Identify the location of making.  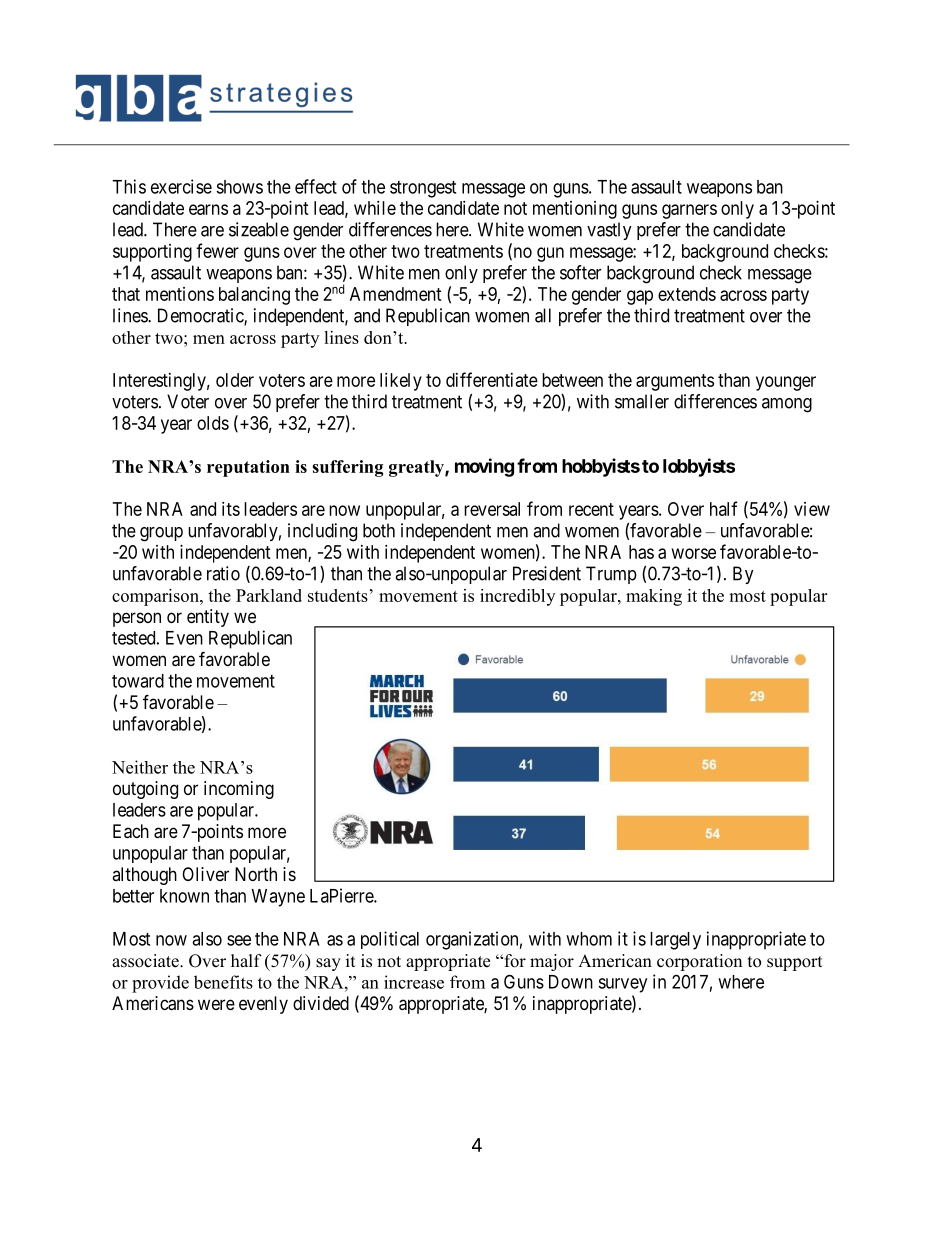
(654, 597).
